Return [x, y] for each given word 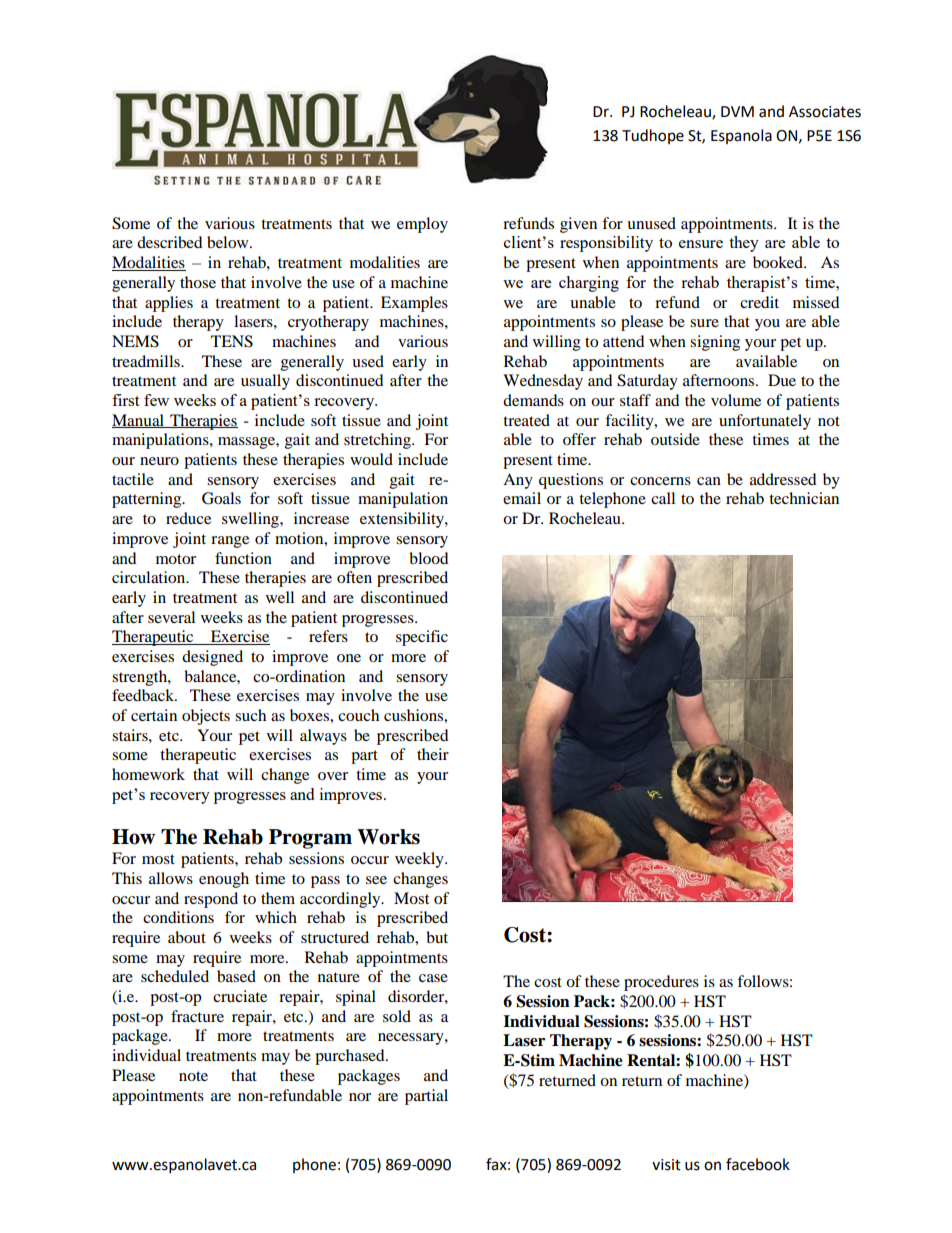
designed [212, 658]
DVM [737, 111]
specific [422, 638]
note [193, 1076]
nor [360, 1097]
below [229, 242]
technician [804, 498]
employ [422, 225]
